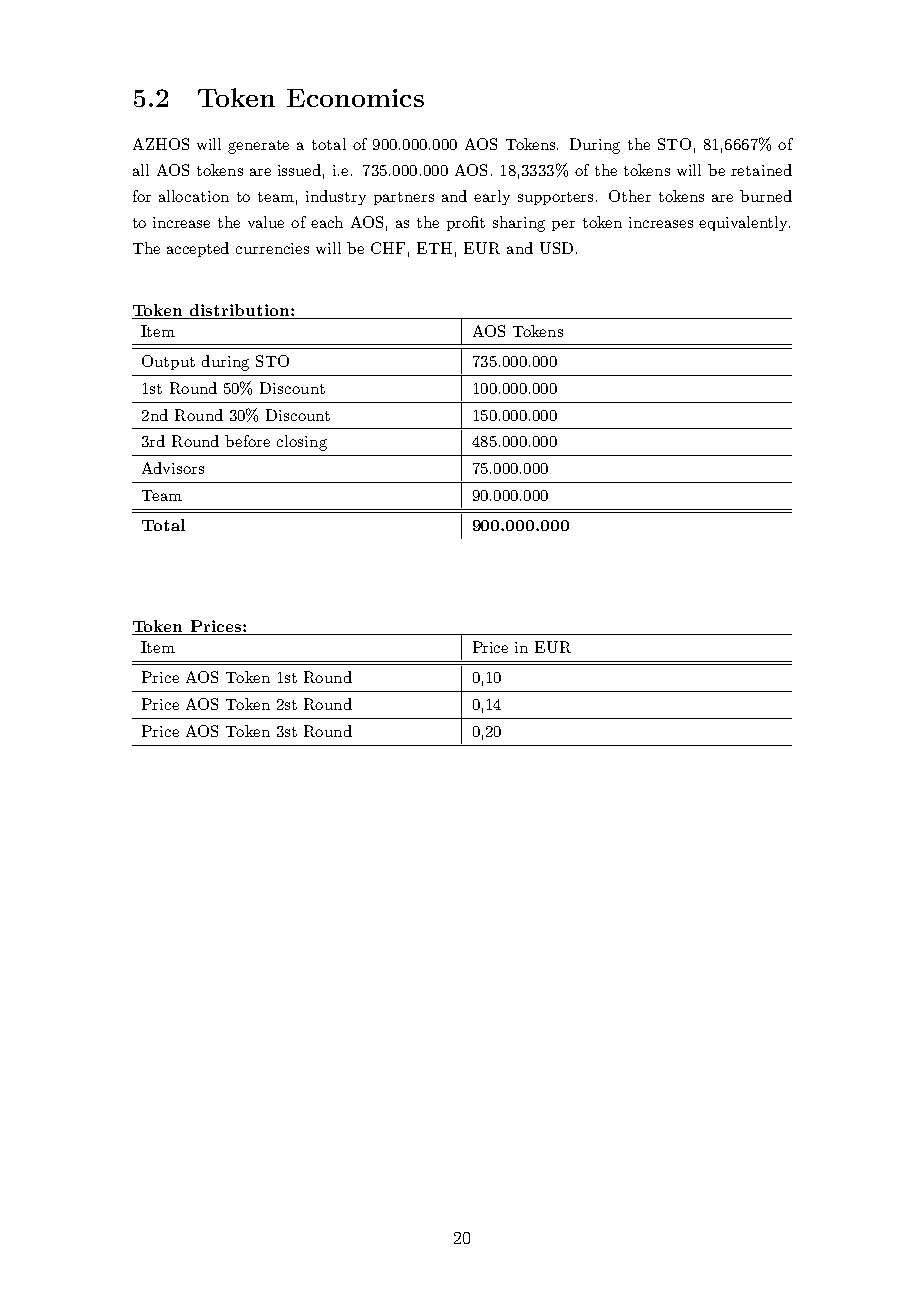 The width and height of the image is (924, 1308). Describe the element at coordinates (173, 468) in the image. I see `Advisors` at that location.
